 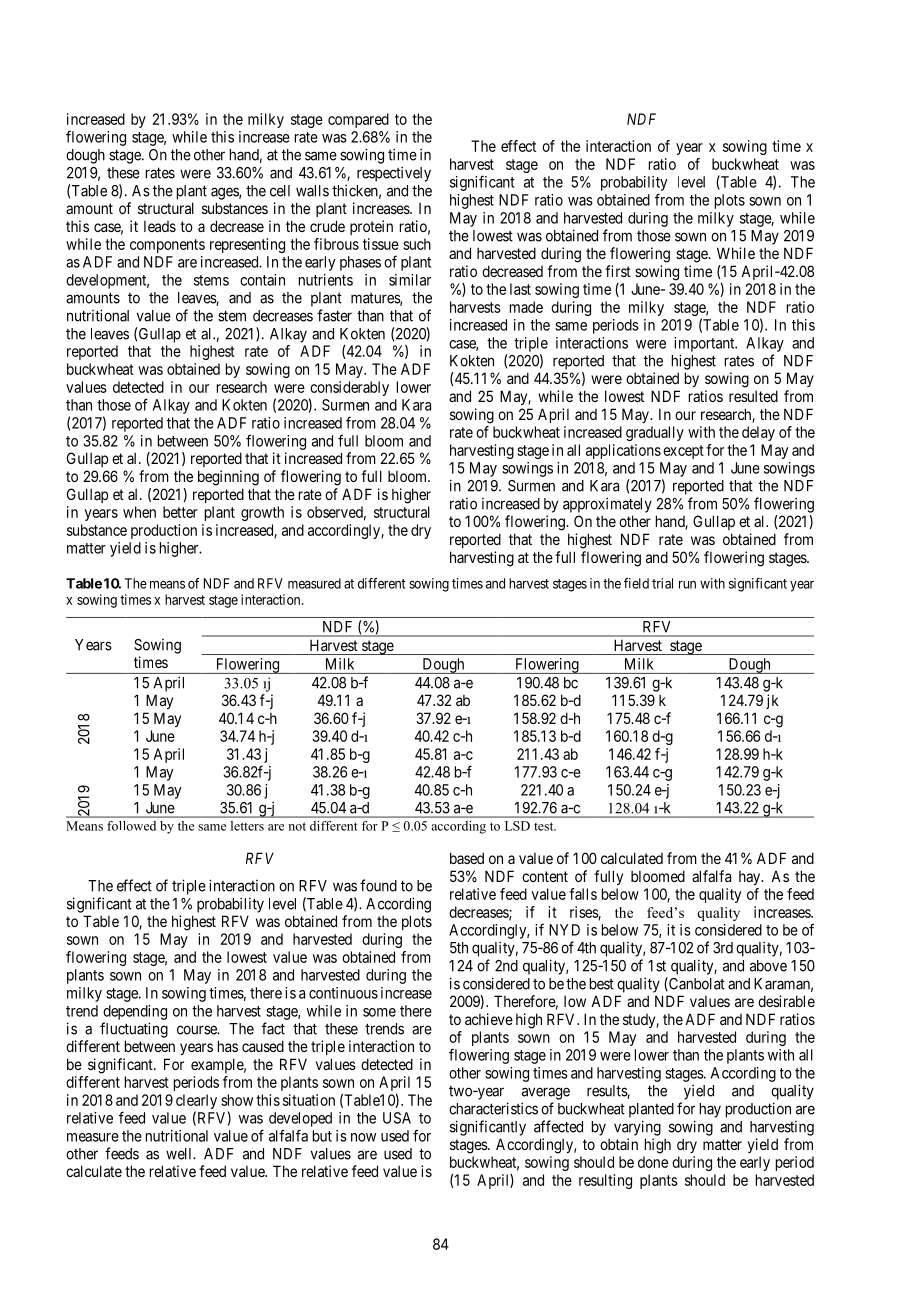 I want to click on falls, so click(x=583, y=894).
